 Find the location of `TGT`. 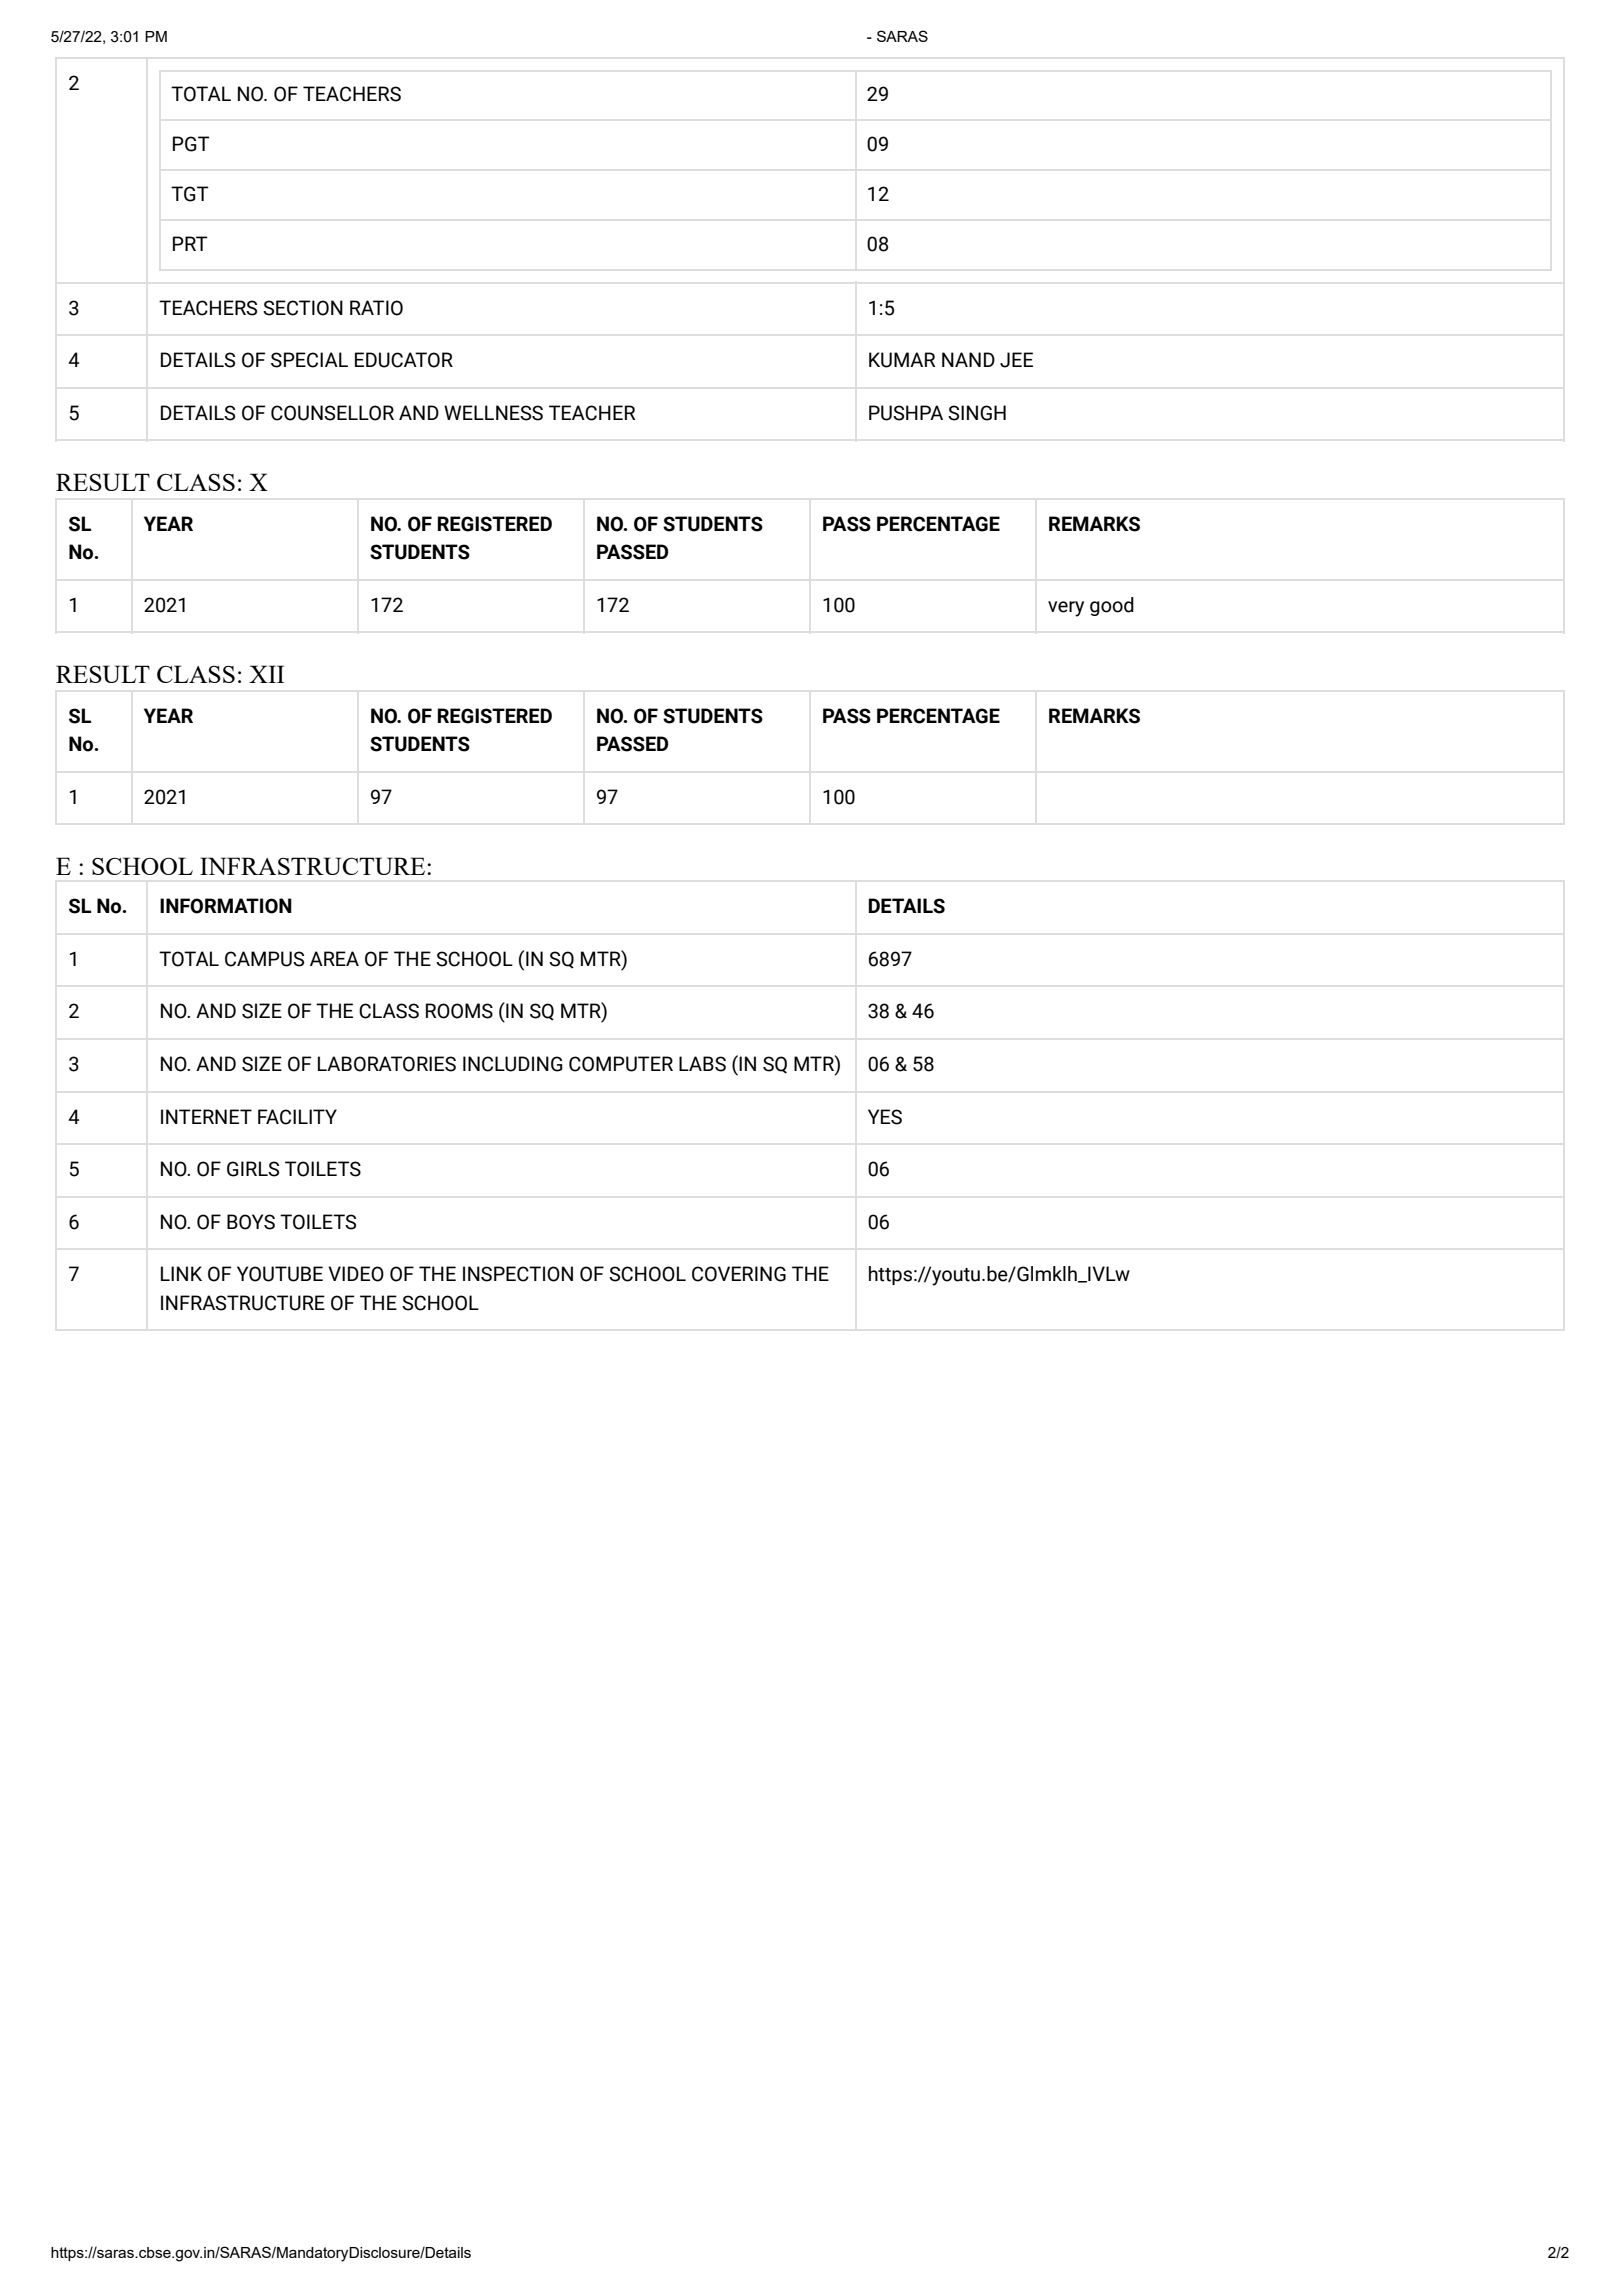

TGT is located at coordinates (190, 194).
